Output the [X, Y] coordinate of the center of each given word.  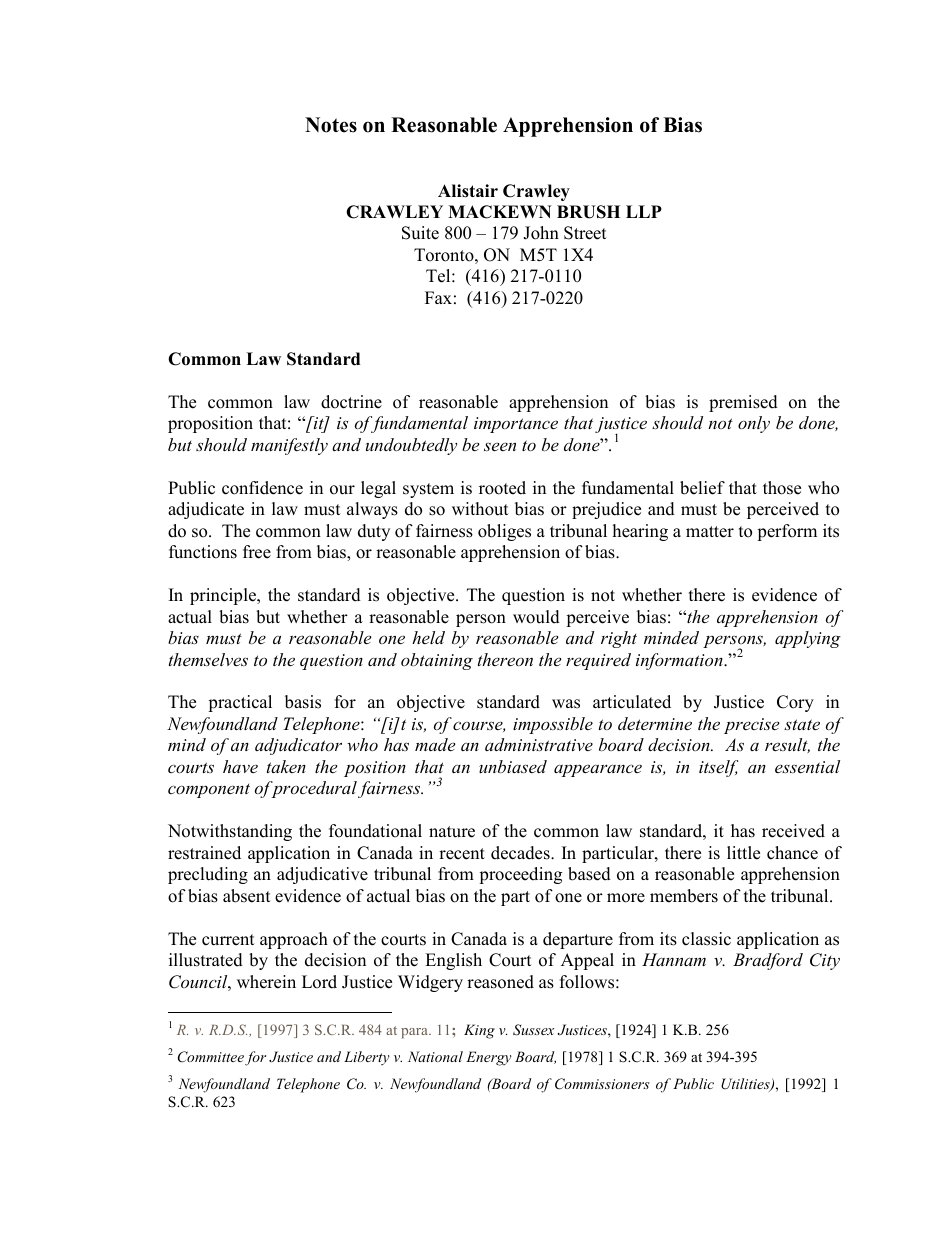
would [536, 617]
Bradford [768, 961]
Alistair [468, 191]
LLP [644, 211]
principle [224, 596]
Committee [211, 1057]
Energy [489, 1058]
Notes [331, 125]
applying [808, 639]
